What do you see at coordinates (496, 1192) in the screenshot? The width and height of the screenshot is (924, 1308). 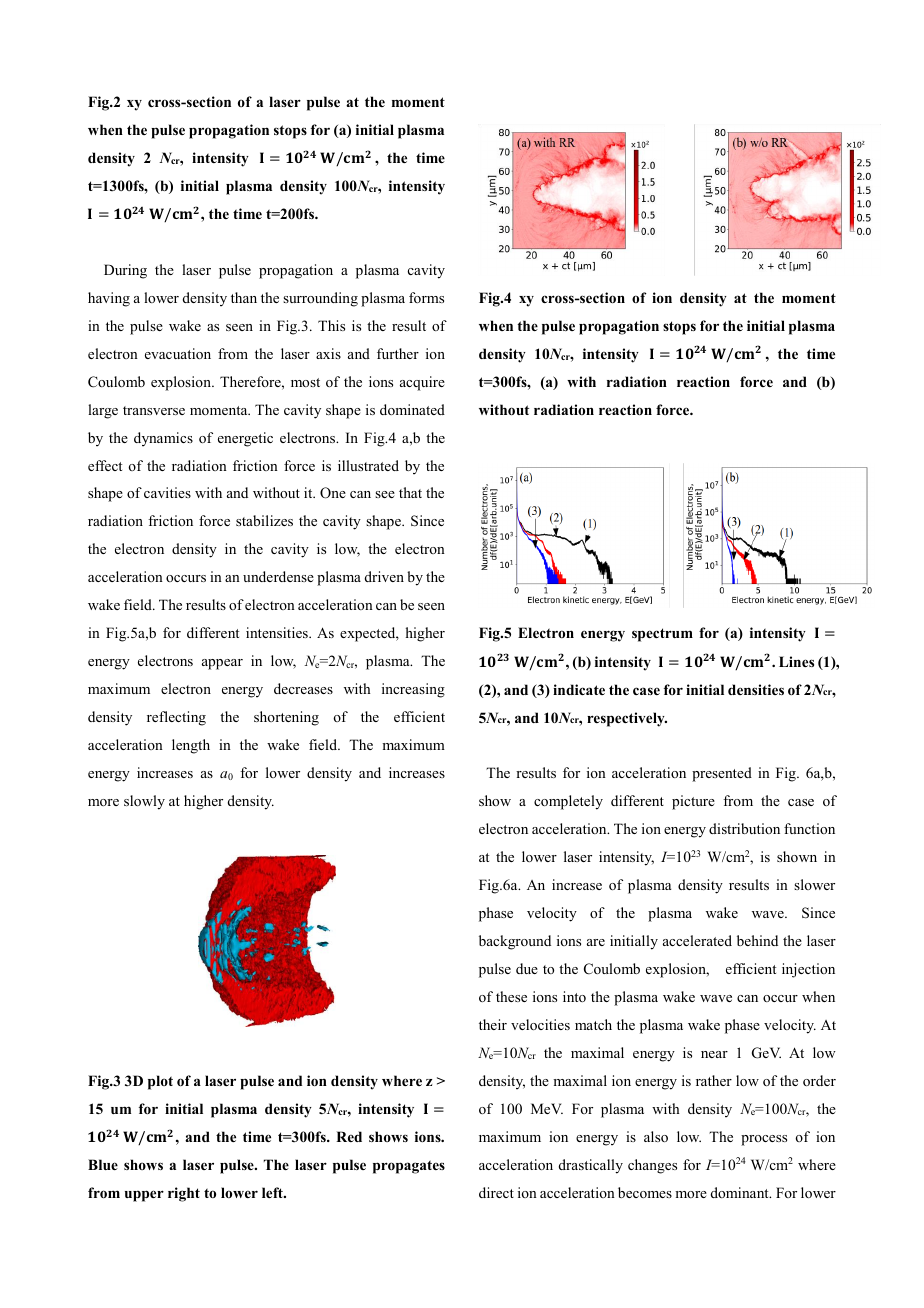 I see `direct` at bounding box center [496, 1192].
